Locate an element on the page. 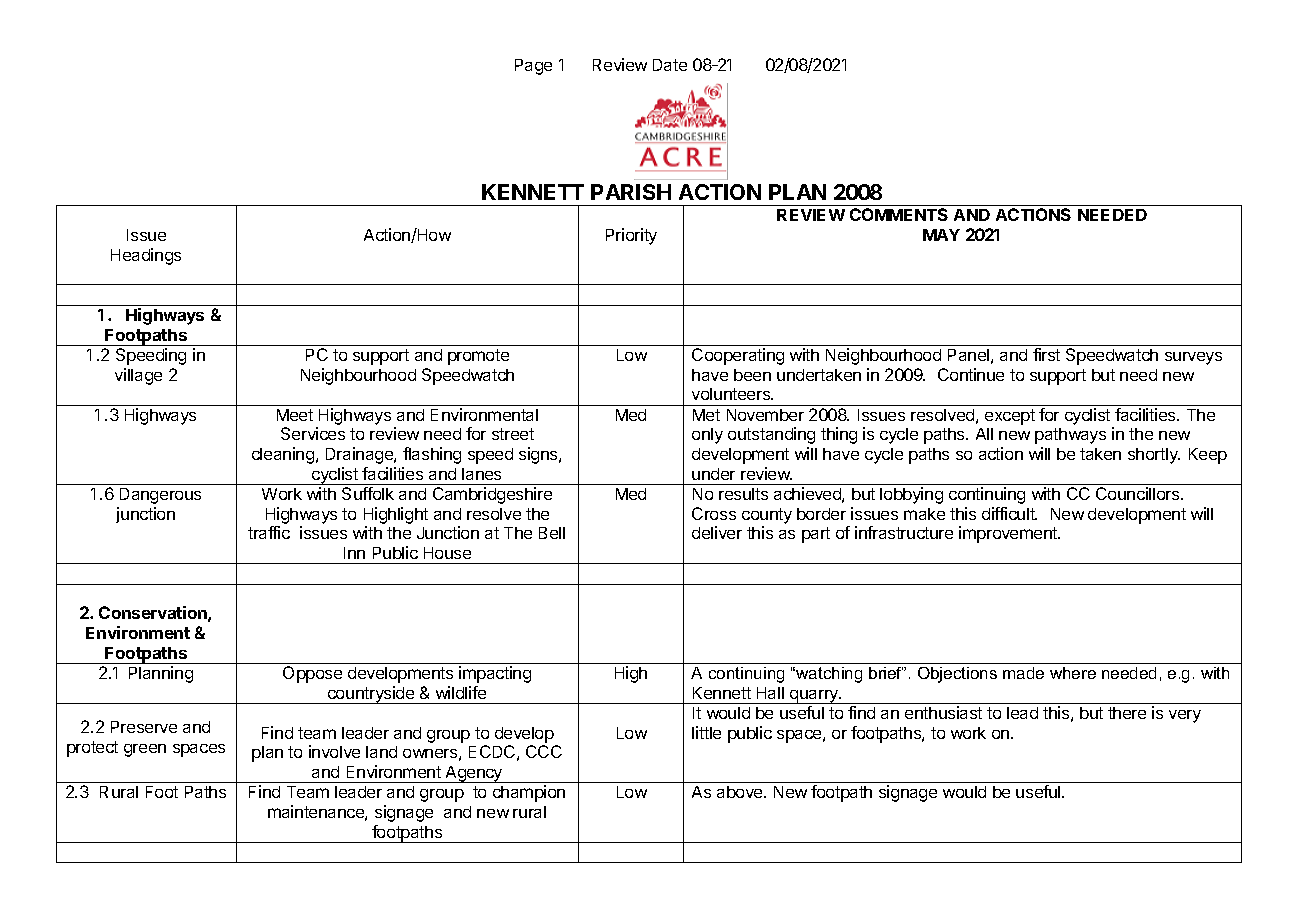 The height and width of the image is (924, 1308). Page is located at coordinates (533, 67).
